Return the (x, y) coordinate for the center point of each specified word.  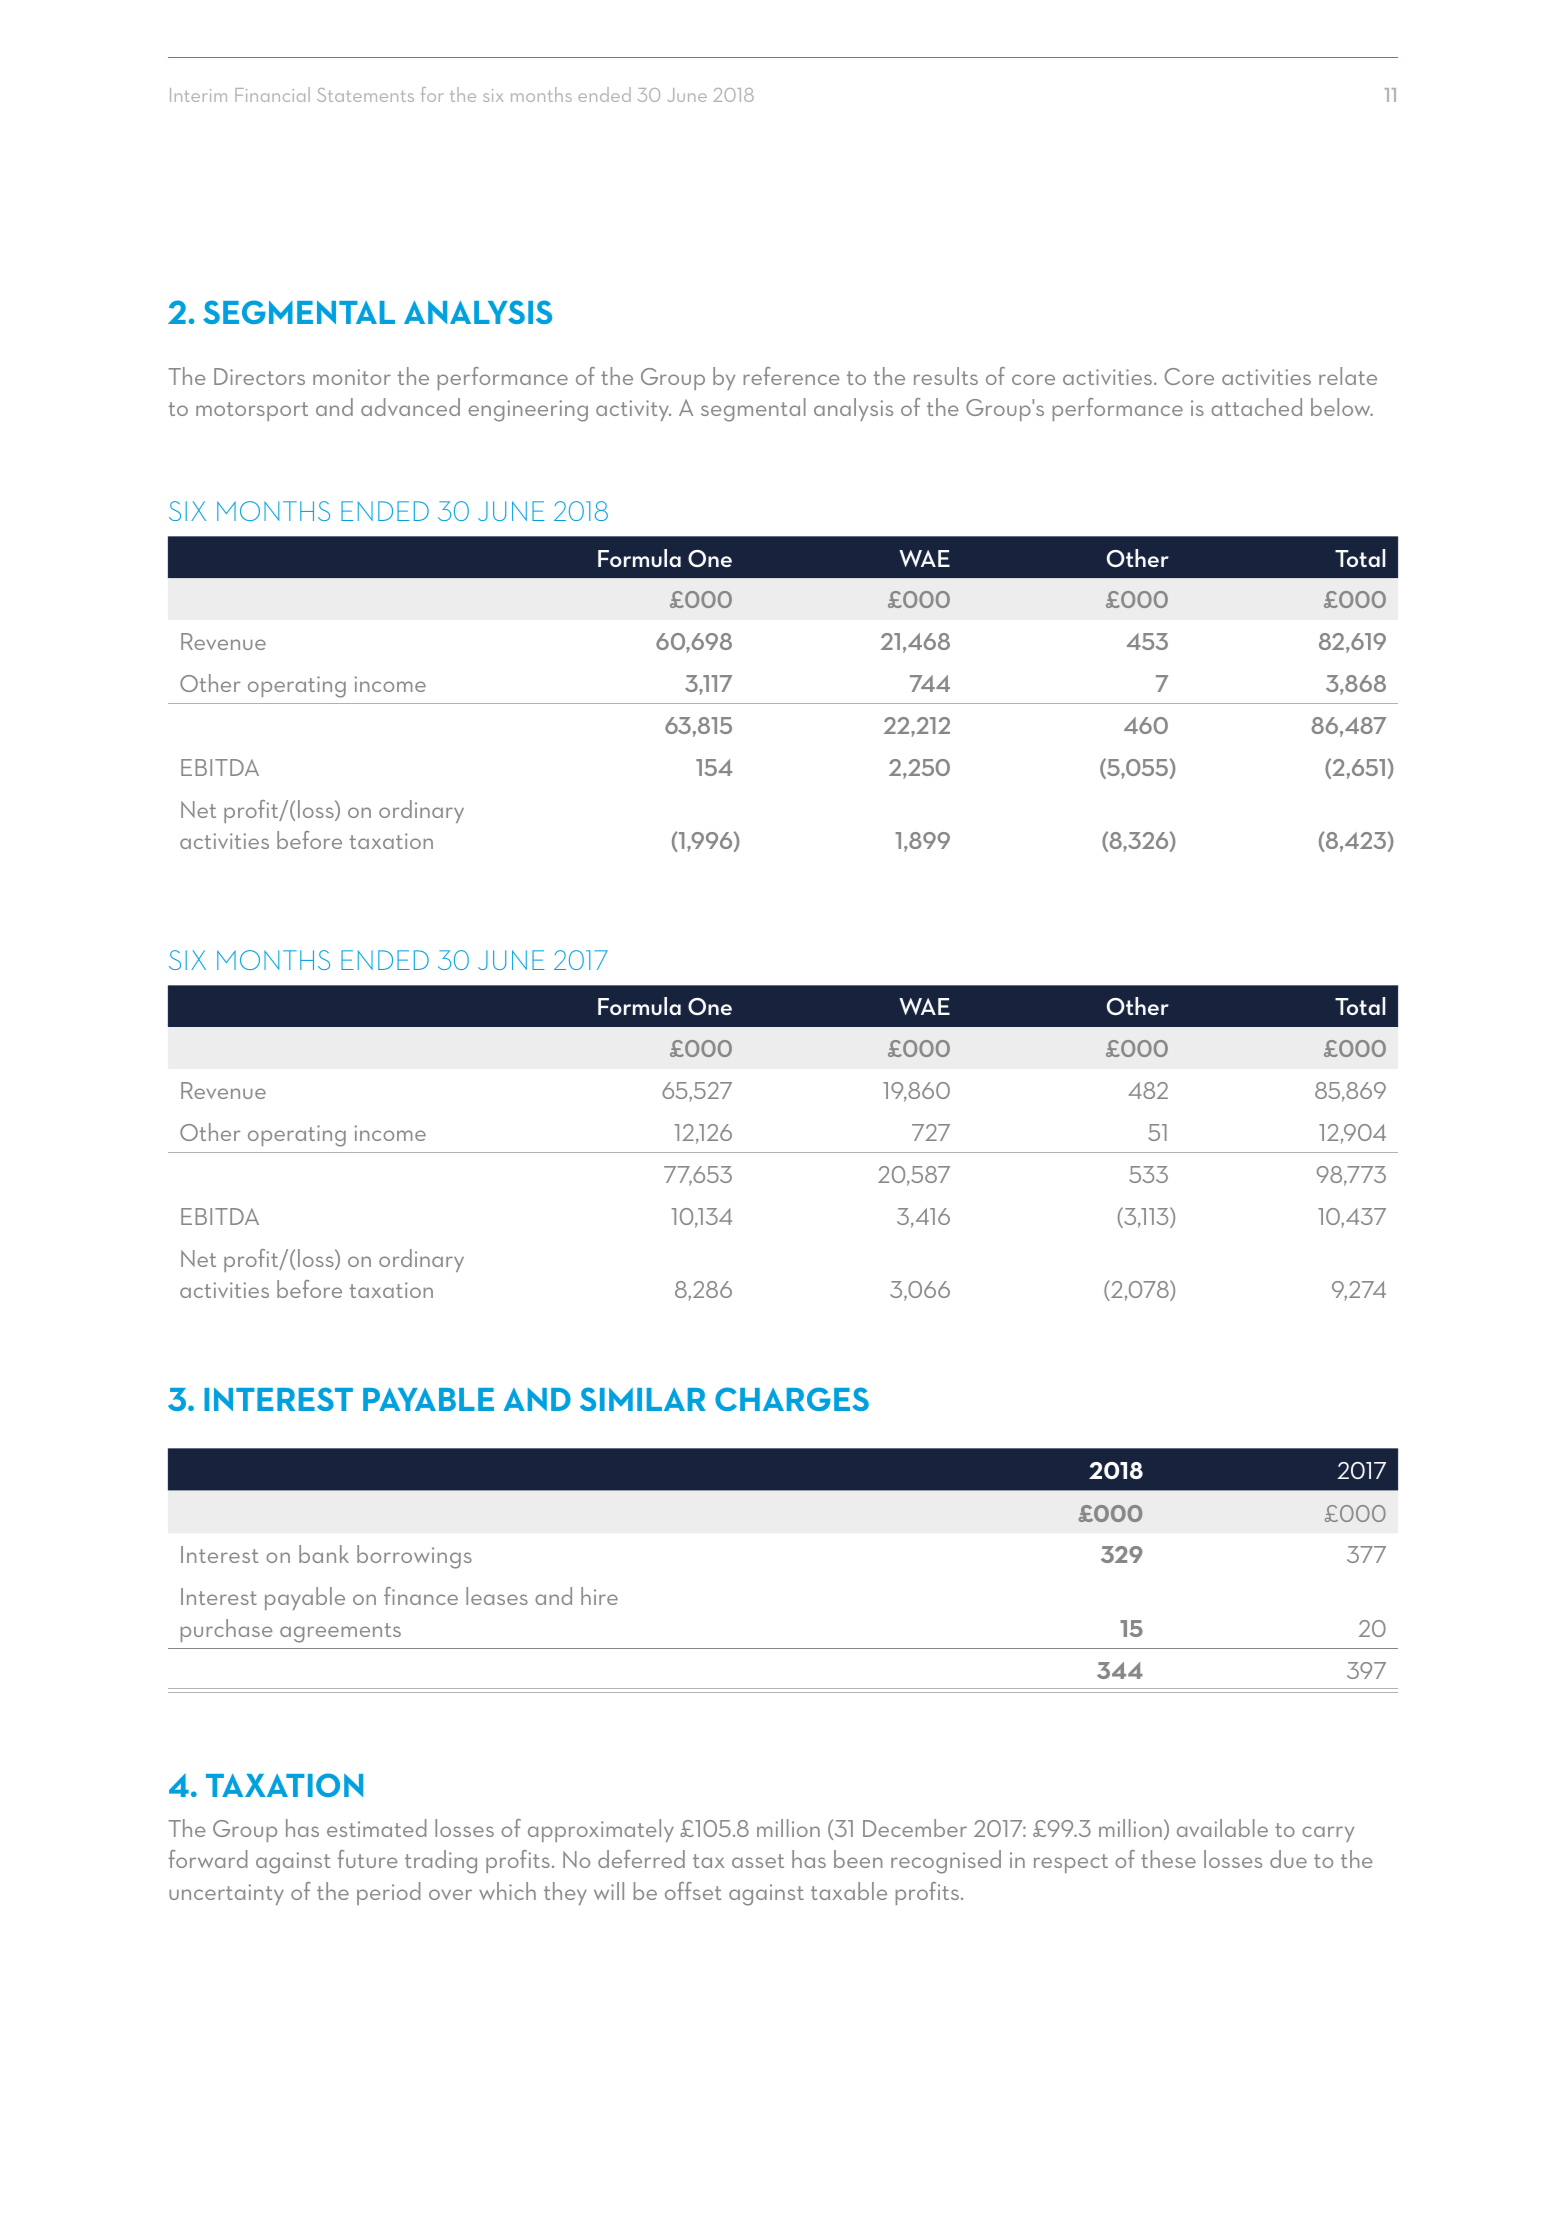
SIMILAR (643, 1399)
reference (791, 376)
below (1342, 407)
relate (1348, 376)
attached (1256, 407)
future (367, 1859)
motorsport (252, 411)
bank (324, 1554)
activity (633, 410)
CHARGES (792, 1399)
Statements (365, 95)
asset (758, 1861)
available (1222, 1828)
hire (599, 1596)
